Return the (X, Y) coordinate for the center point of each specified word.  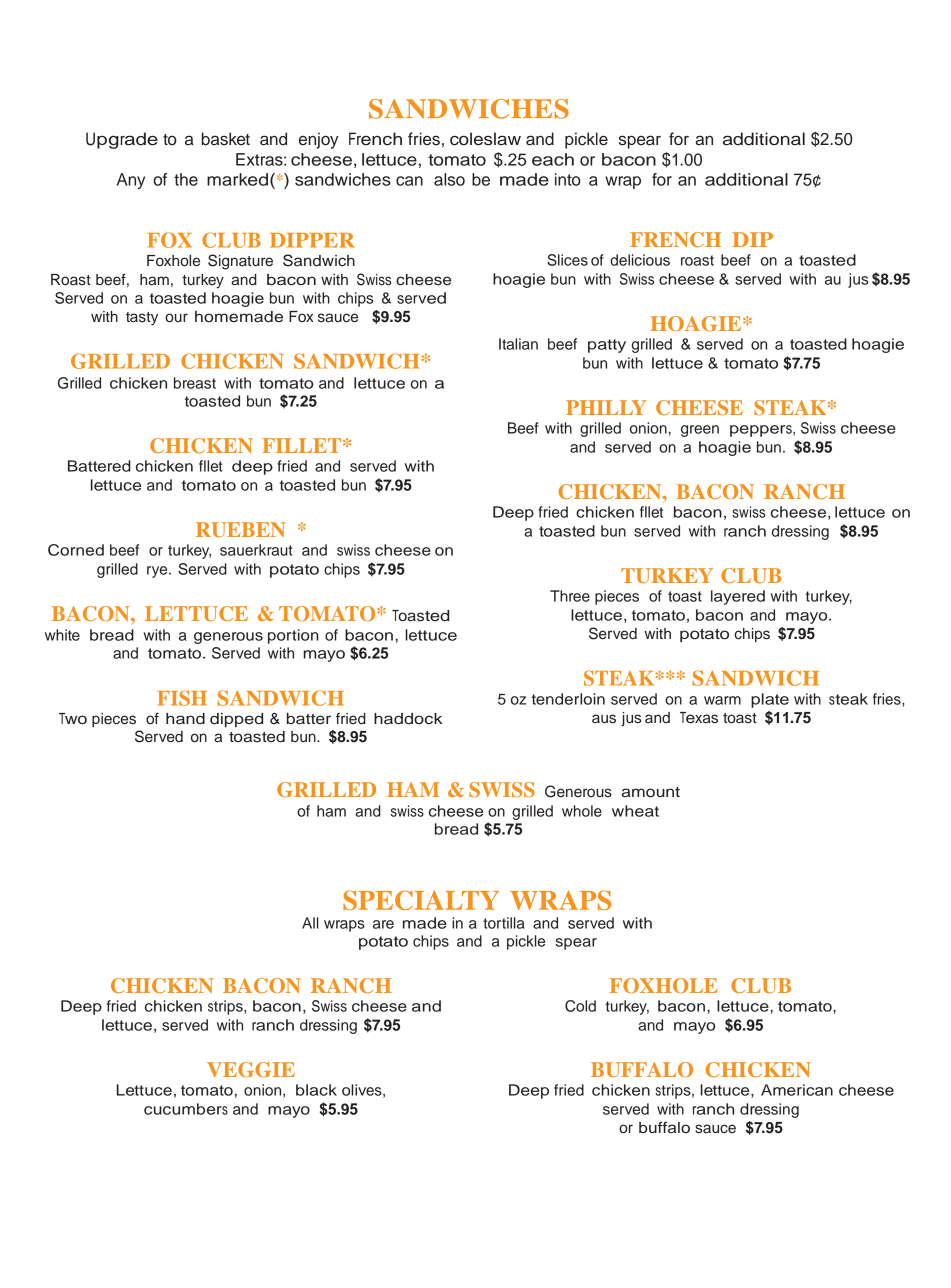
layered (738, 597)
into (568, 179)
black (316, 1090)
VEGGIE (251, 1069)
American (797, 1090)
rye (158, 572)
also (449, 179)
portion (293, 636)
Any (131, 181)
